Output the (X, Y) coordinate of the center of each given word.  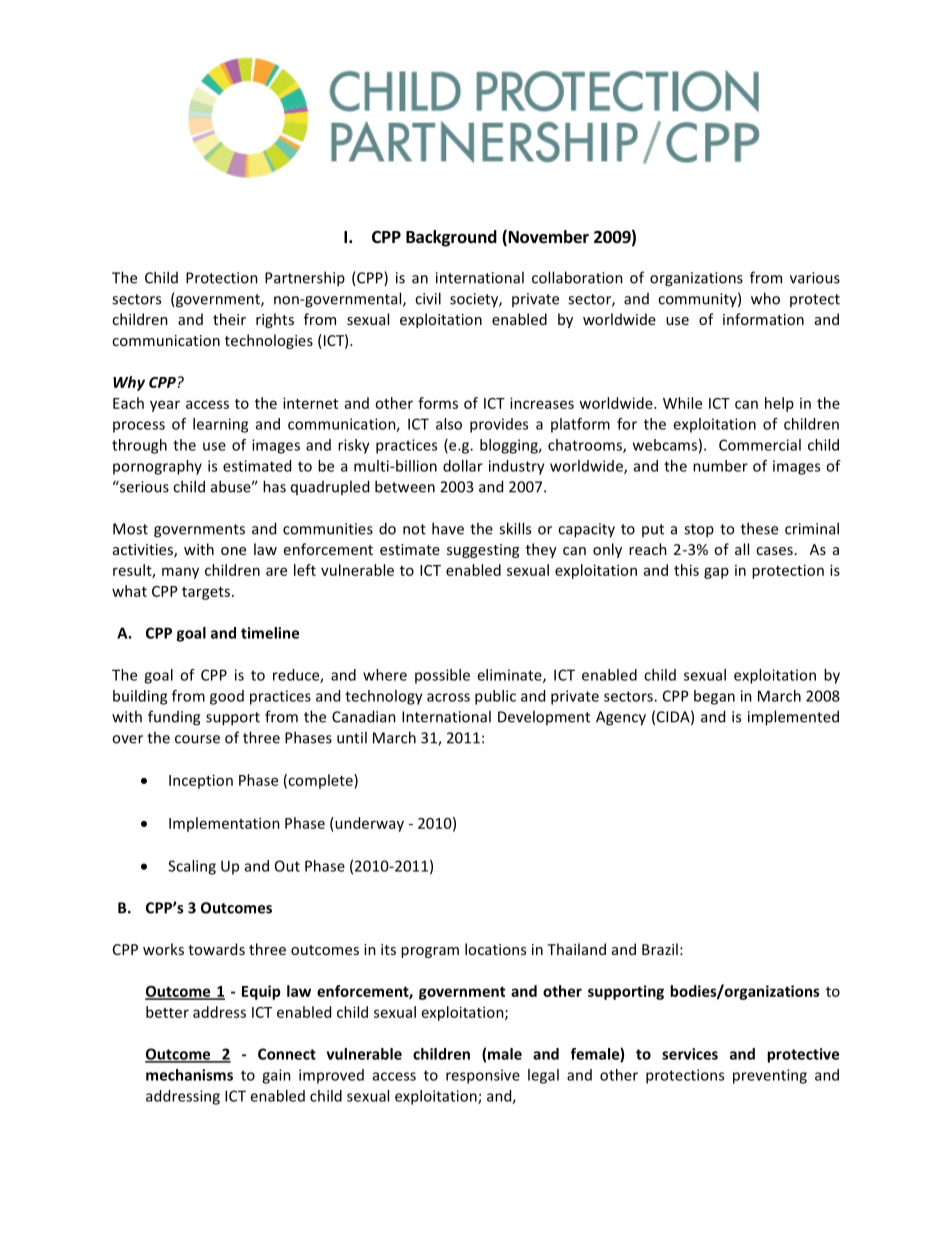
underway (368, 824)
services (690, 1054)
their (229, 319)
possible (442, 676)
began (714, 697)
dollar (463, 466)
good (227, 697)
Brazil (660, 949)
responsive (483, 1076)
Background (451, 238)
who (765, 298)
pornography (157, 467)
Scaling (192, 867)
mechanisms (189, 1075)
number (720, 466)
